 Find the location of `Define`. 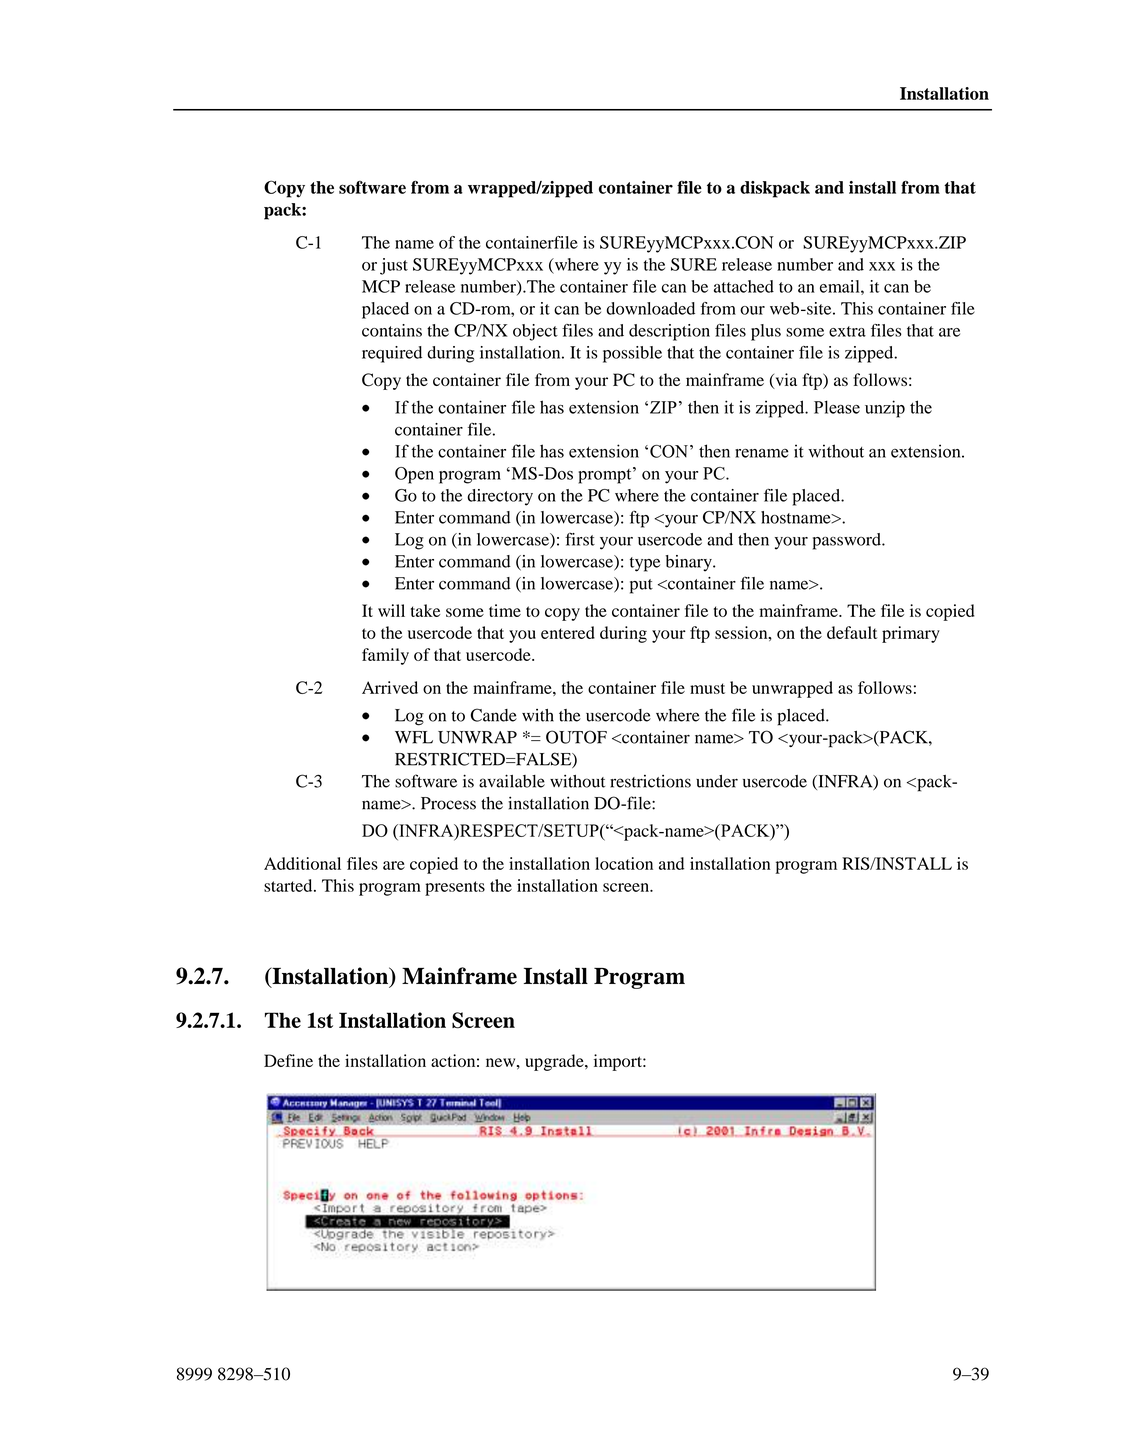

Define is located at coordinates (288, 1060).
